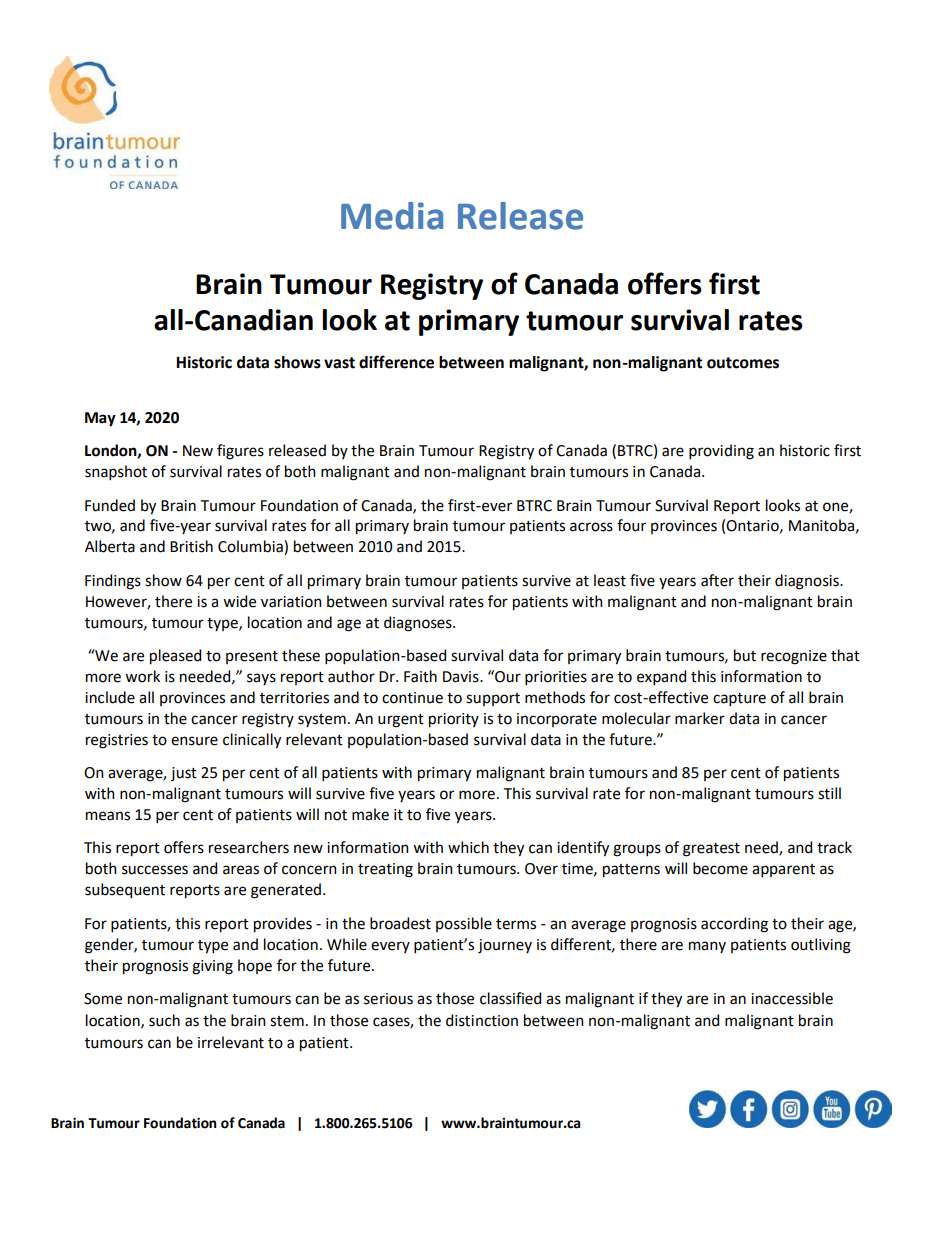  Describe the element at coordinates (510, 998) in the document. I see `classified` at that location.
